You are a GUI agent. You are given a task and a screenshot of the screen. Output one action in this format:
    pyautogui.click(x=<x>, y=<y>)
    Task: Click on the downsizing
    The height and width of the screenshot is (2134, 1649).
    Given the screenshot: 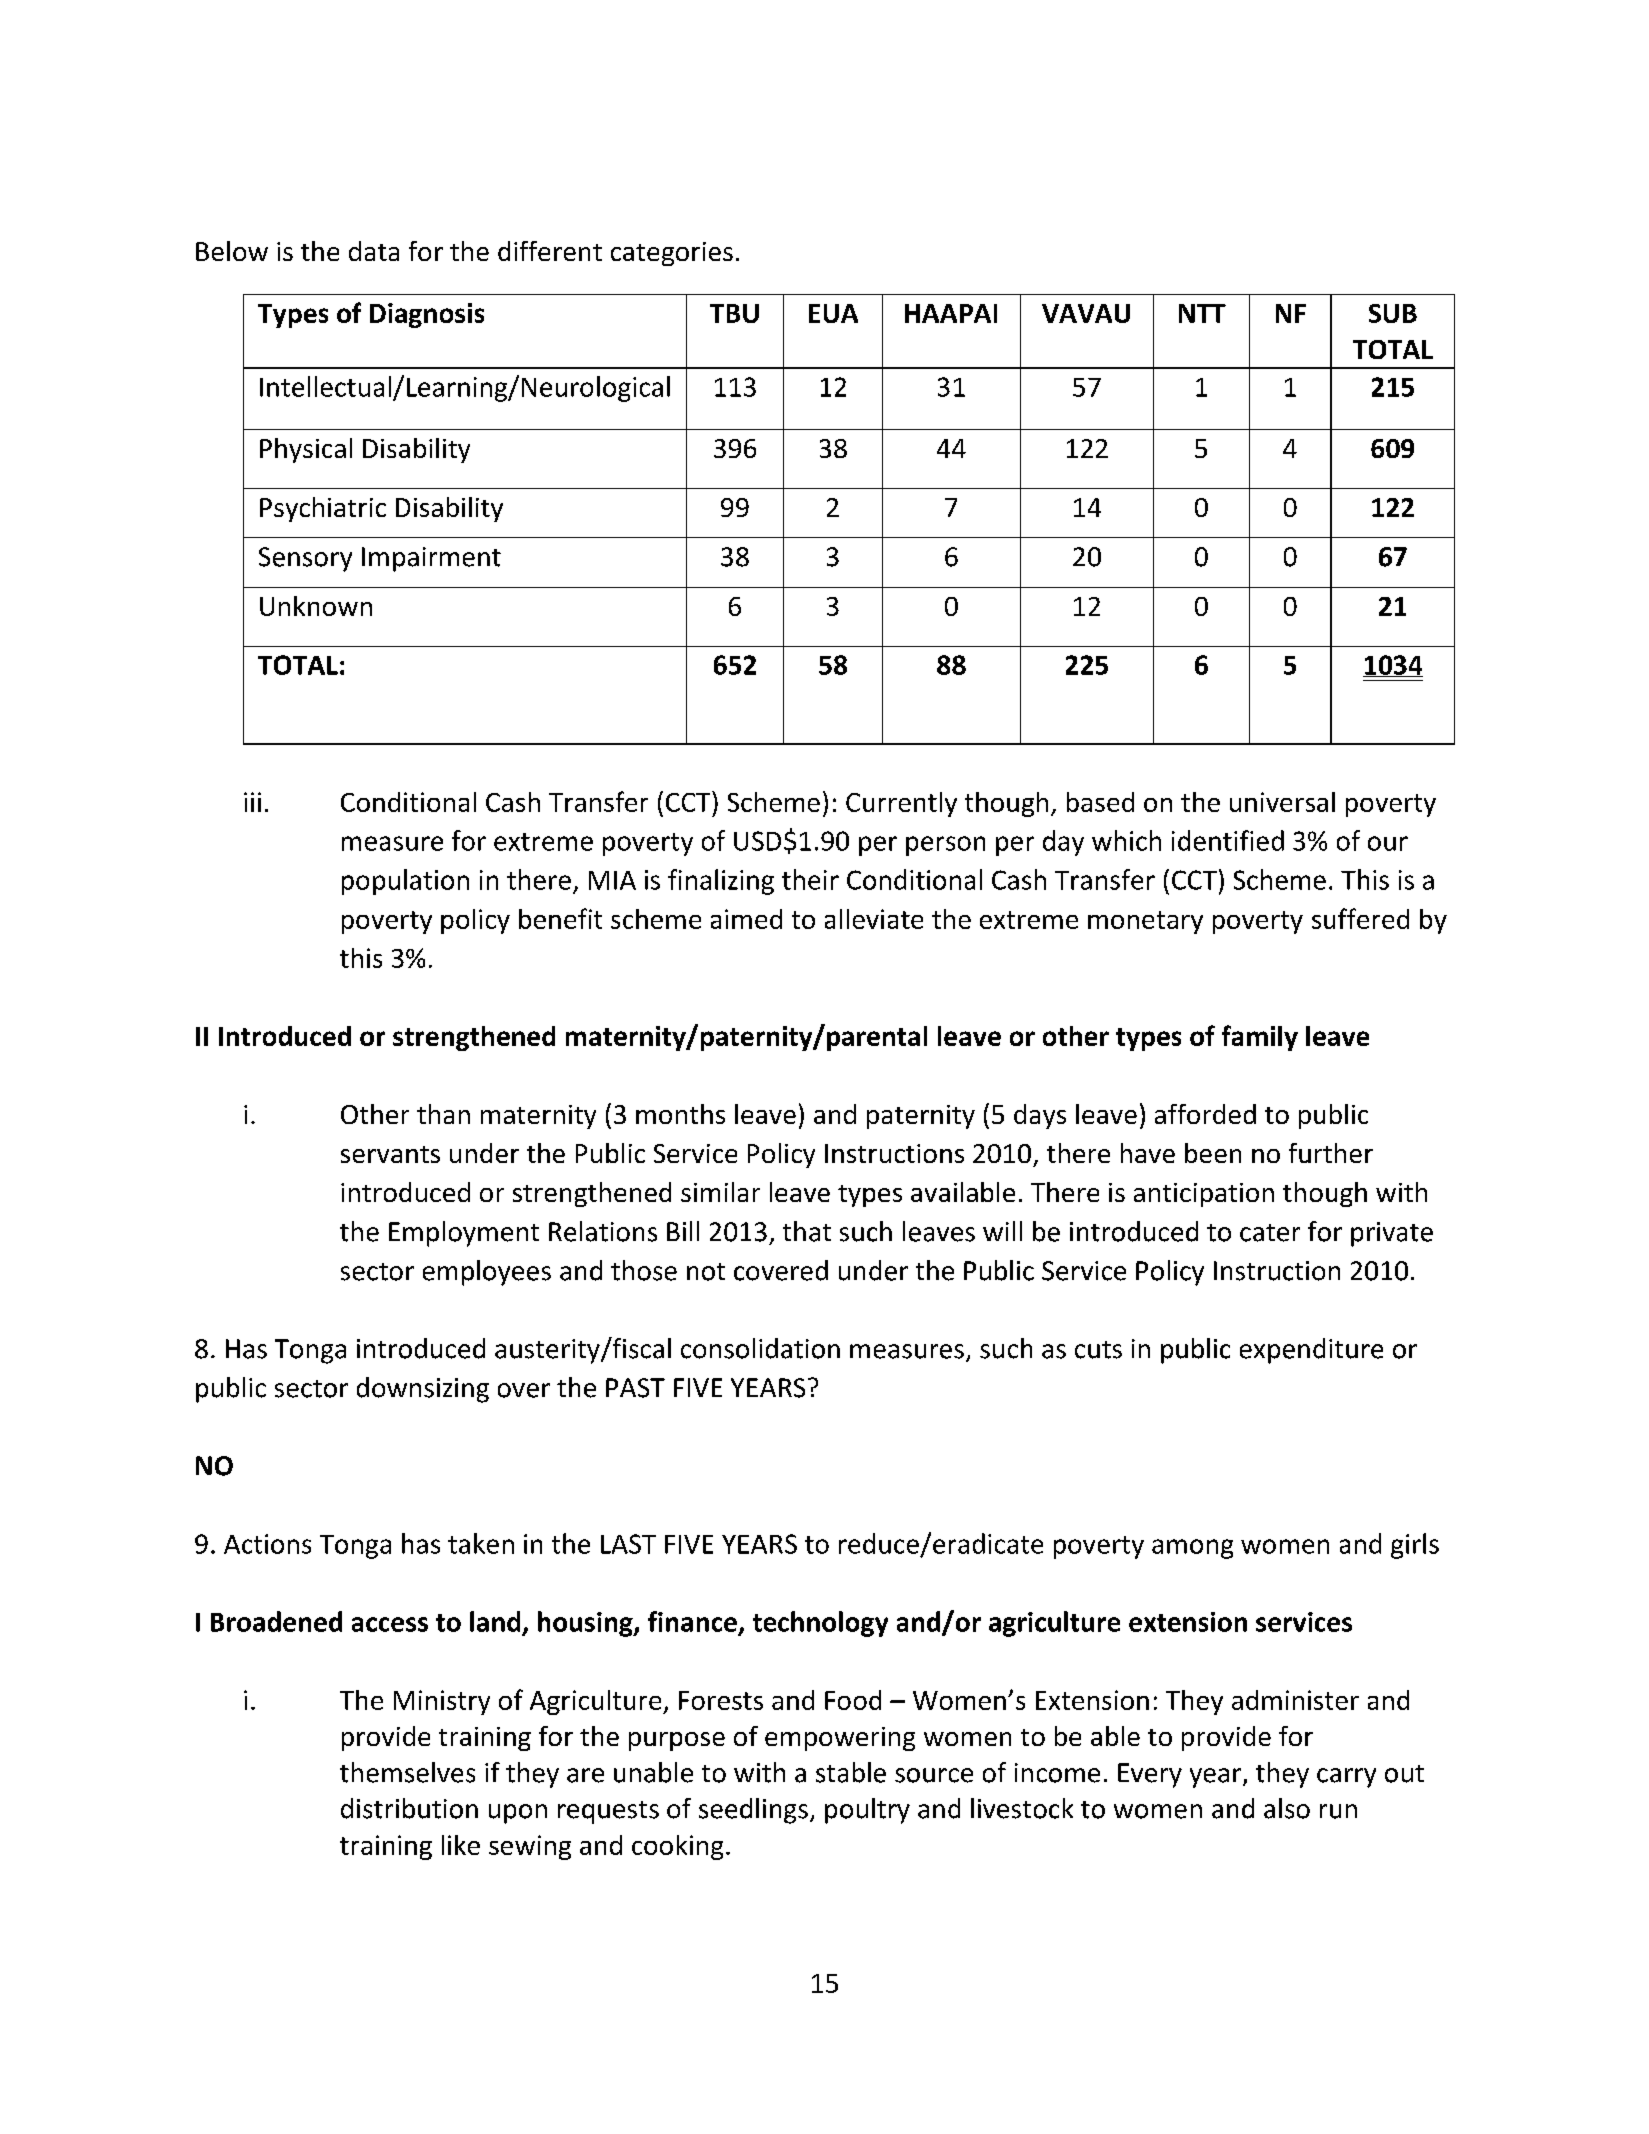 What is the action you would take?
    pyautogui.click(x=423, y=1390)
